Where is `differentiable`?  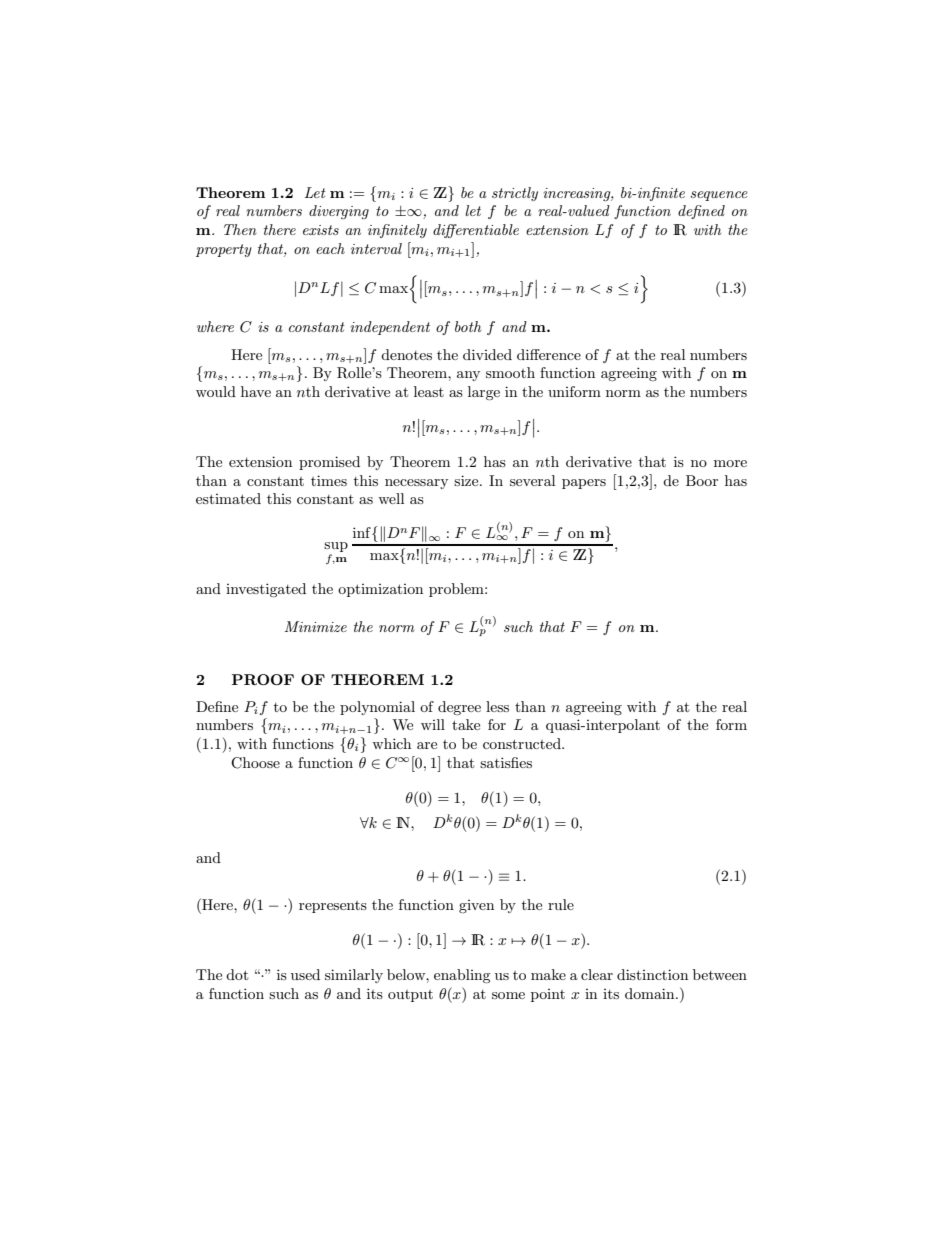 differentiable is located at coordinates (476, 231).
